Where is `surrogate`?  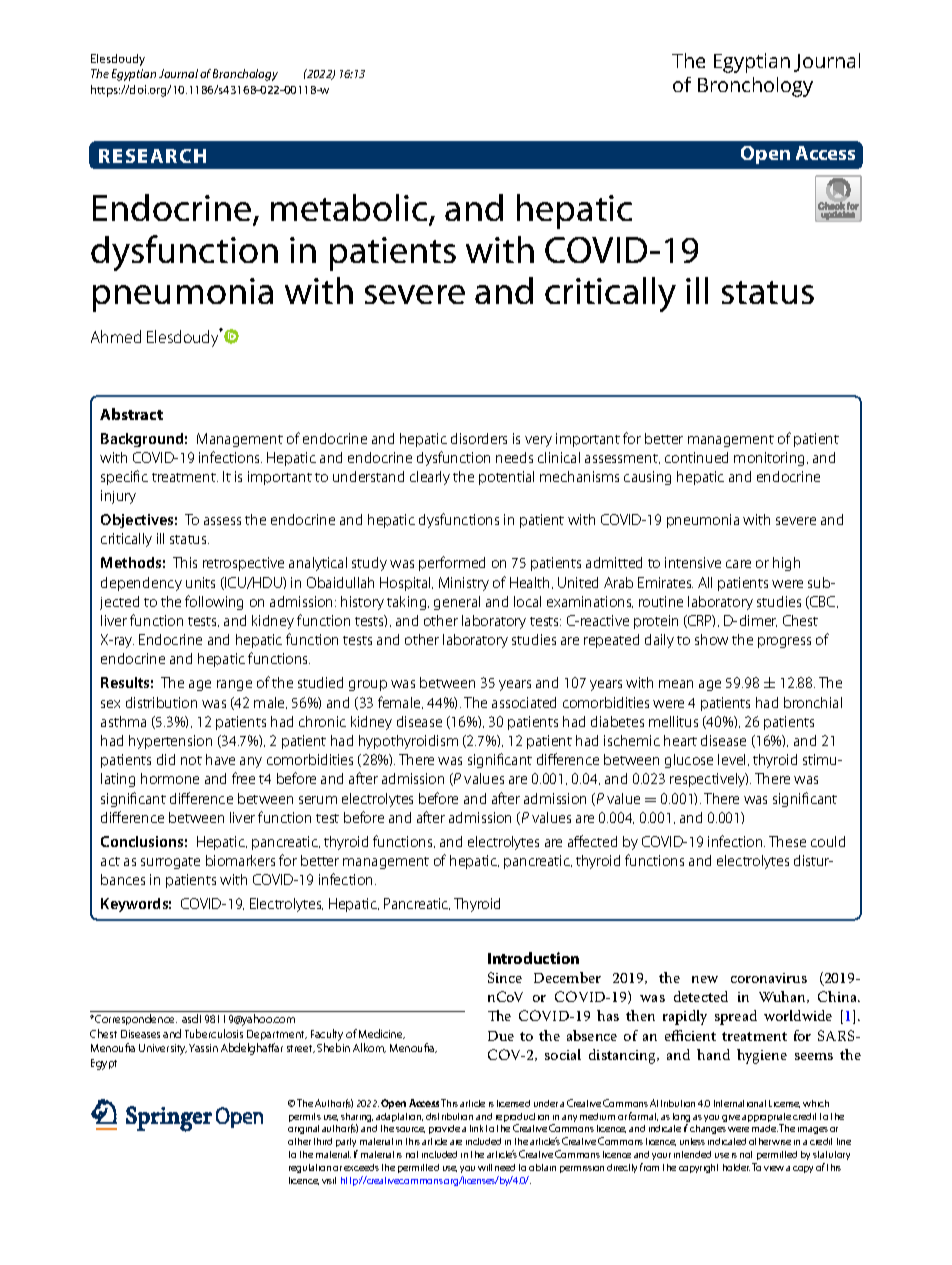 surrogate is located at coordinates (170, 863).
